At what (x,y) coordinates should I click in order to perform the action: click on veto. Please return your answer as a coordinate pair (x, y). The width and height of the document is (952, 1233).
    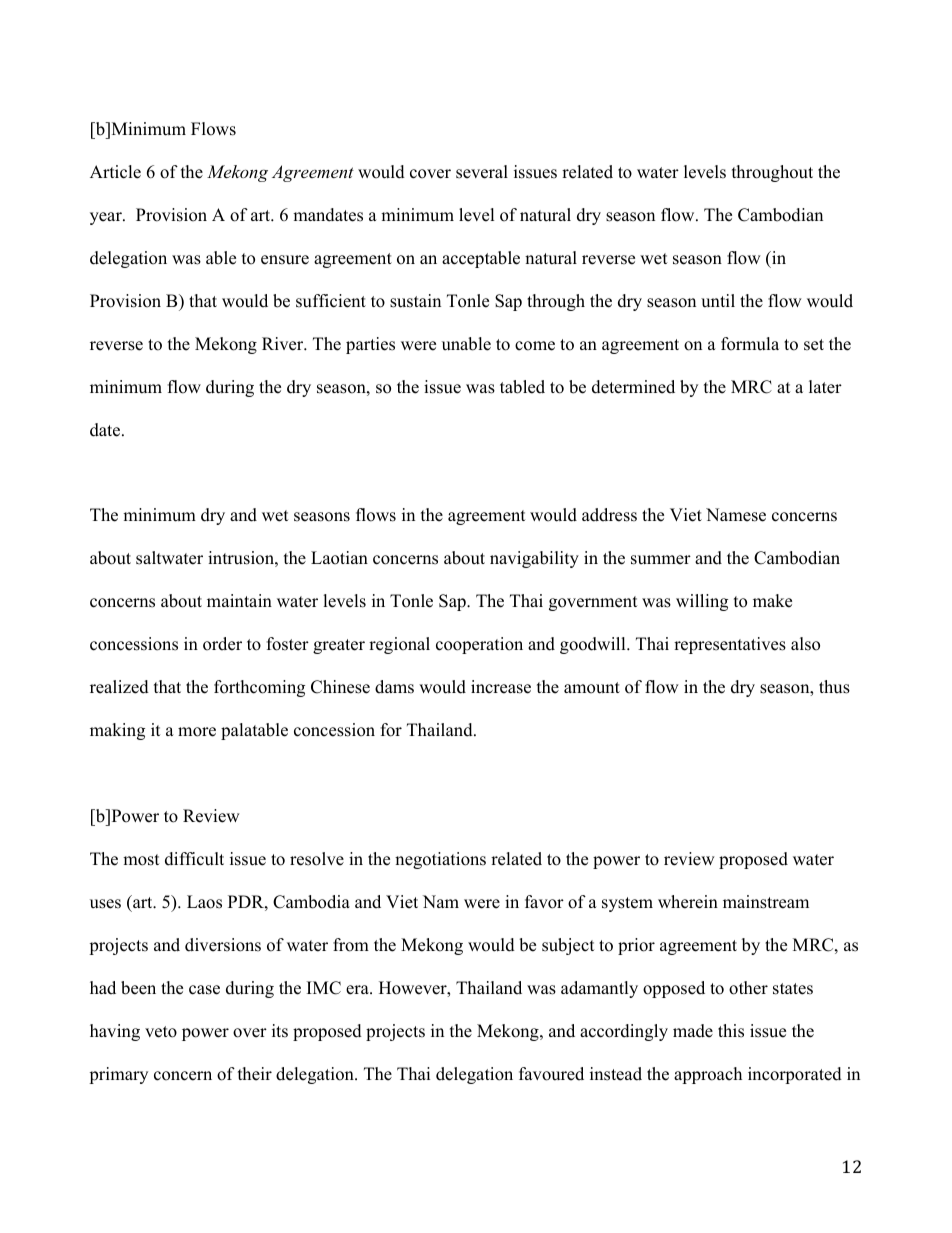
    Looking at the image, I should click on (161, 1032).
